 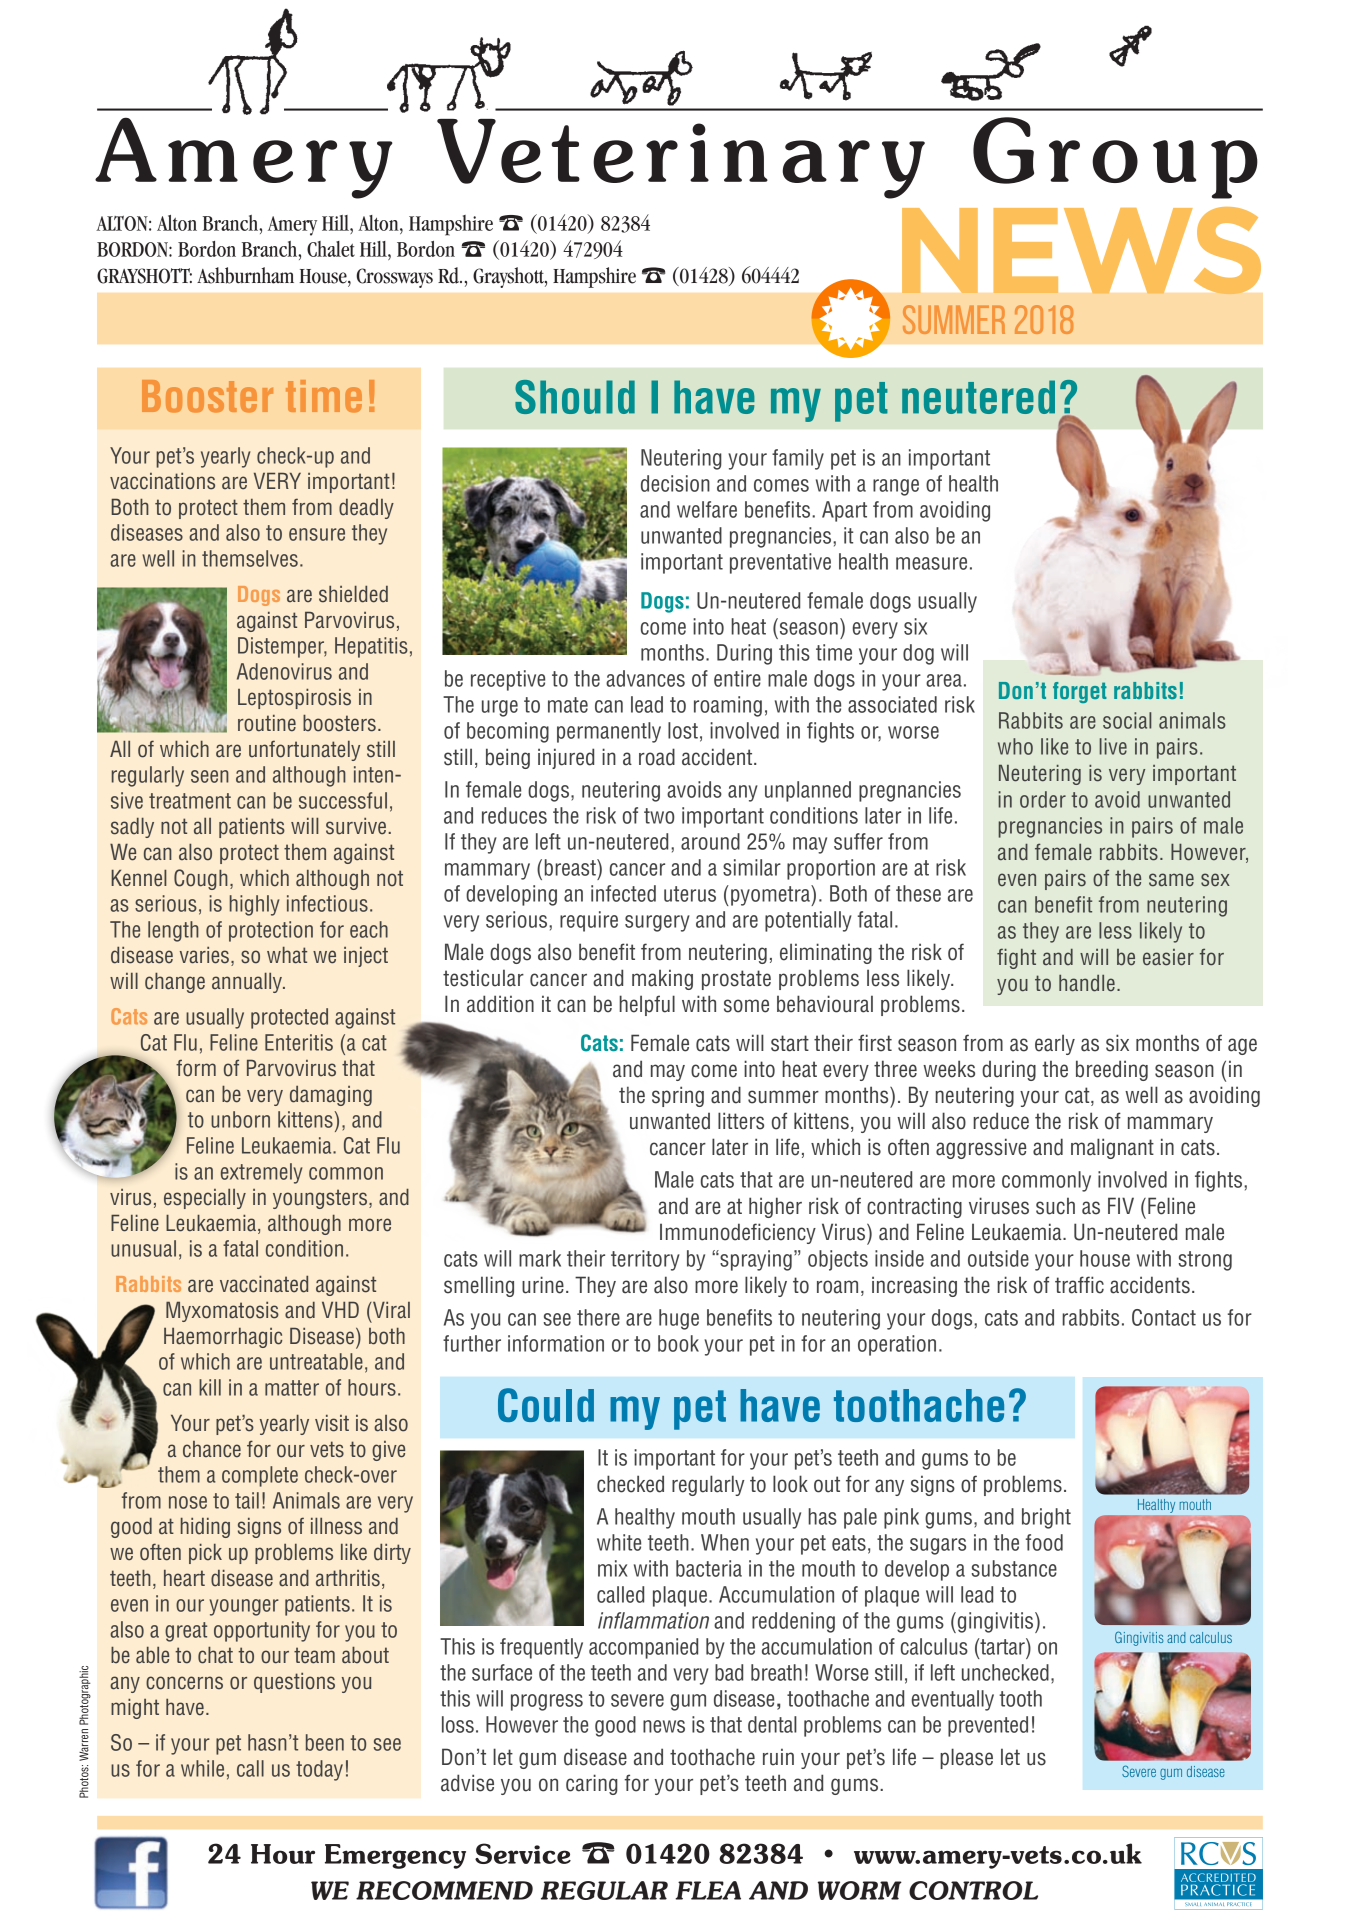 What do you see at coordinates (1164, 1317) in the screenshot?
I see `Contact` at bounding box center [1164, 1317].
